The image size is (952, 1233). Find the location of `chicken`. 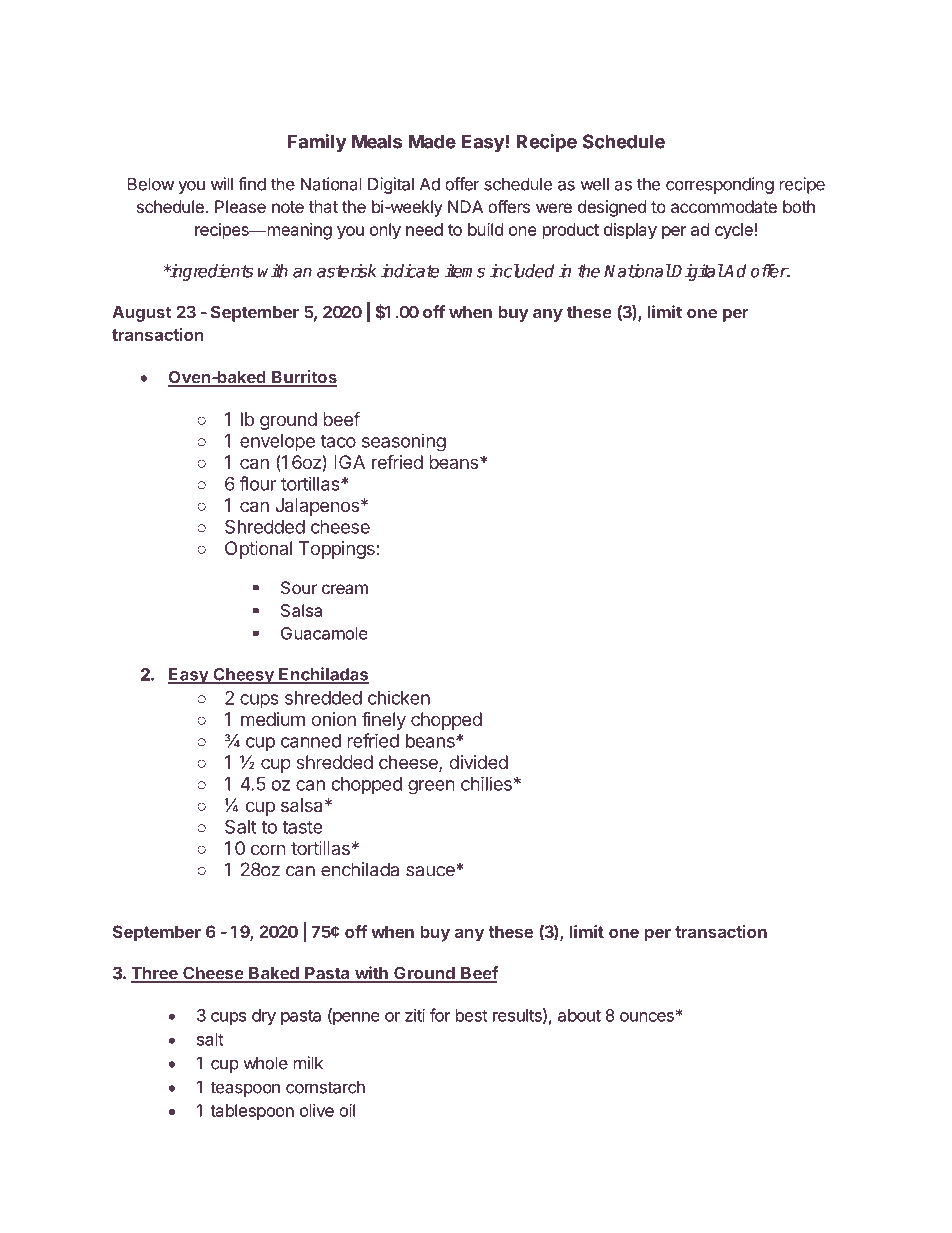

chicken is located at coordinates (399, 697).
